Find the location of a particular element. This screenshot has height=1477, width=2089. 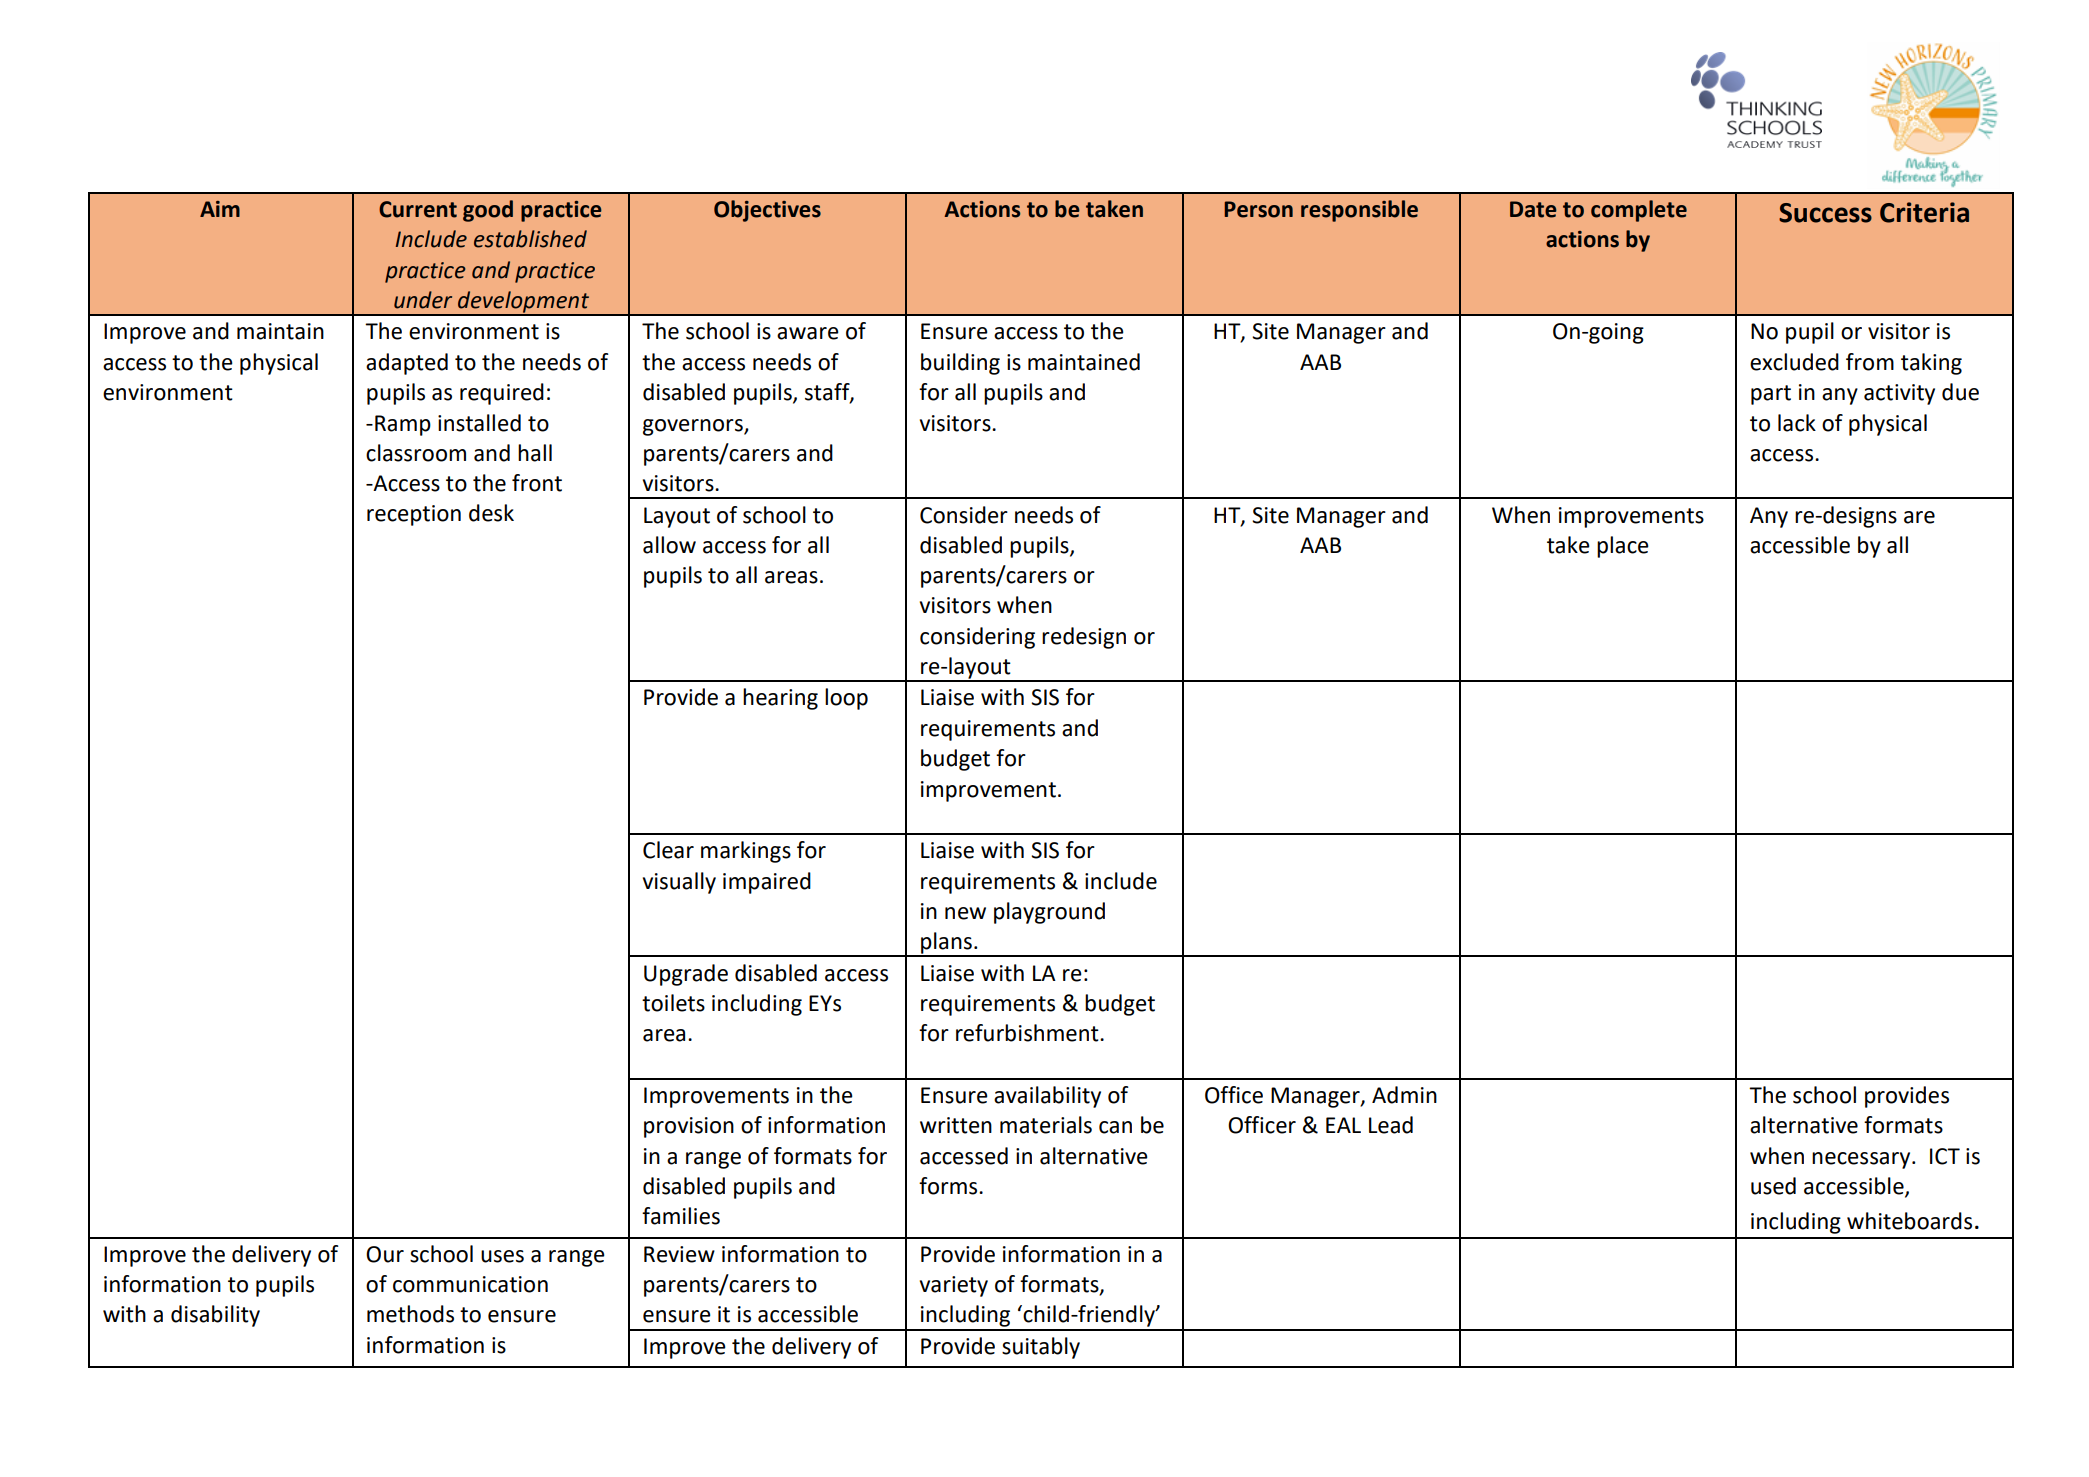

reception is located at coordinates (414, 515).
